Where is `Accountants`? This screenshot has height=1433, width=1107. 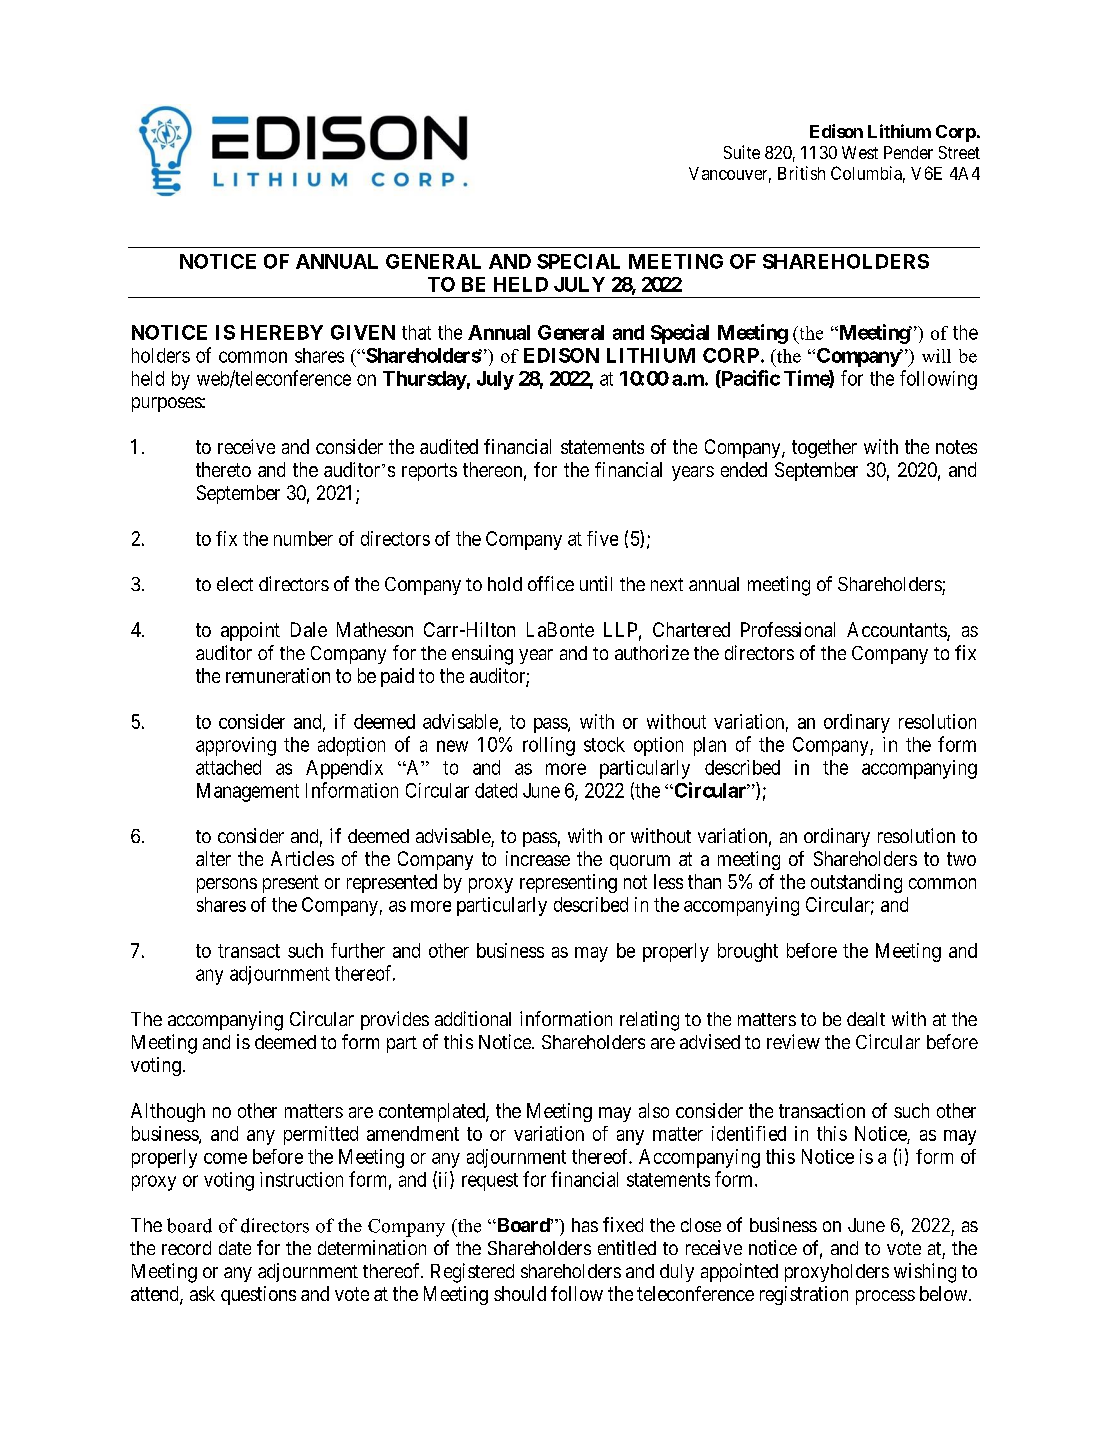
Accountants is located at coordinates (897, 631).
